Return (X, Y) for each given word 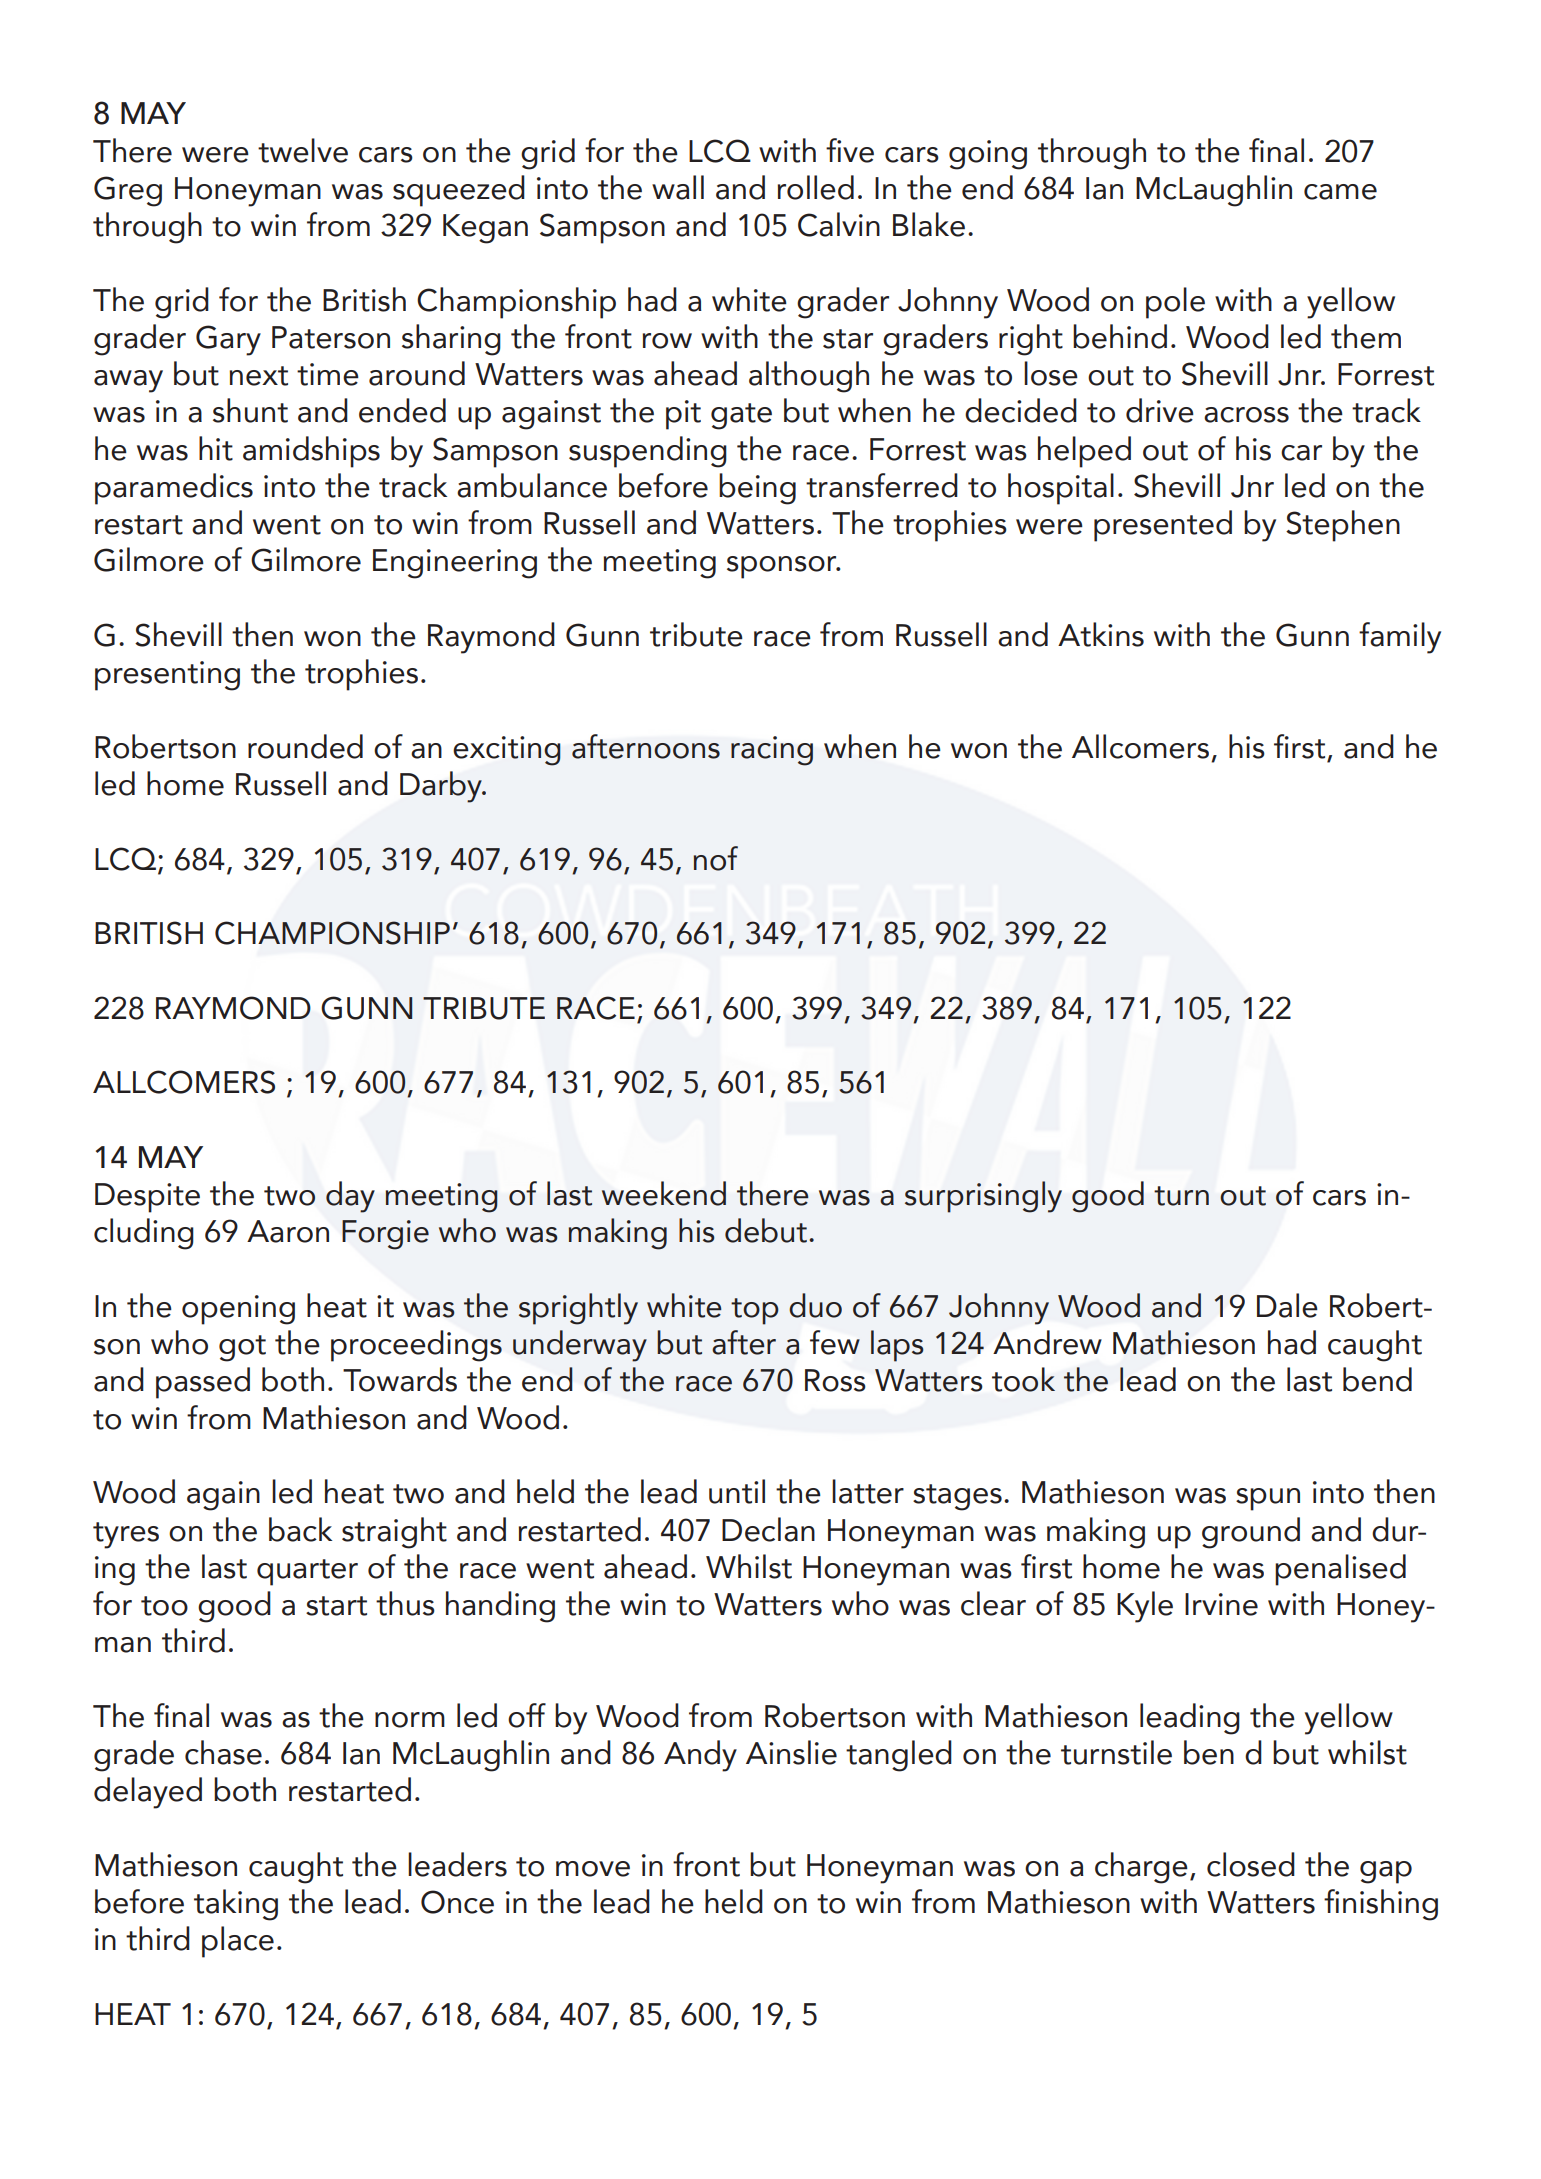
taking (236, 1905)
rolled (815, 187)
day (350, 1197)
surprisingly (983, 1197)
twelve (303, 150)
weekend (664, 1193)
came (1340, 192)
